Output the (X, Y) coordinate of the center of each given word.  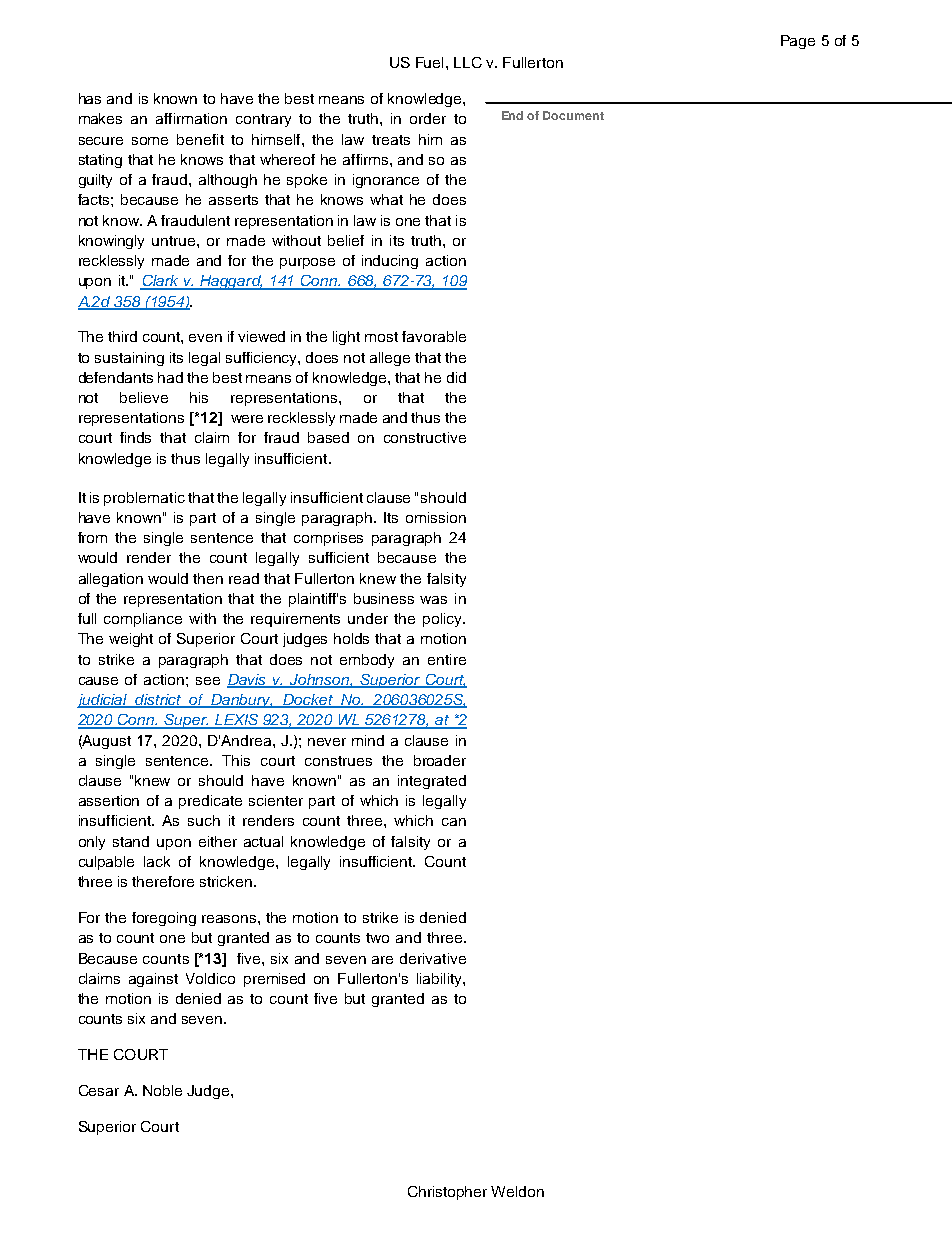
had (170, 377)
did (456, 377)
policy (444, 620)
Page (798, 42)
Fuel (429, 62)
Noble (162, 1090)
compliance (143, 620)
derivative (433, 958)
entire (447, 659)
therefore (163, 881)
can (454, 822)
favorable (434, 336)
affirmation (191, 118)
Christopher (447, 1193)
